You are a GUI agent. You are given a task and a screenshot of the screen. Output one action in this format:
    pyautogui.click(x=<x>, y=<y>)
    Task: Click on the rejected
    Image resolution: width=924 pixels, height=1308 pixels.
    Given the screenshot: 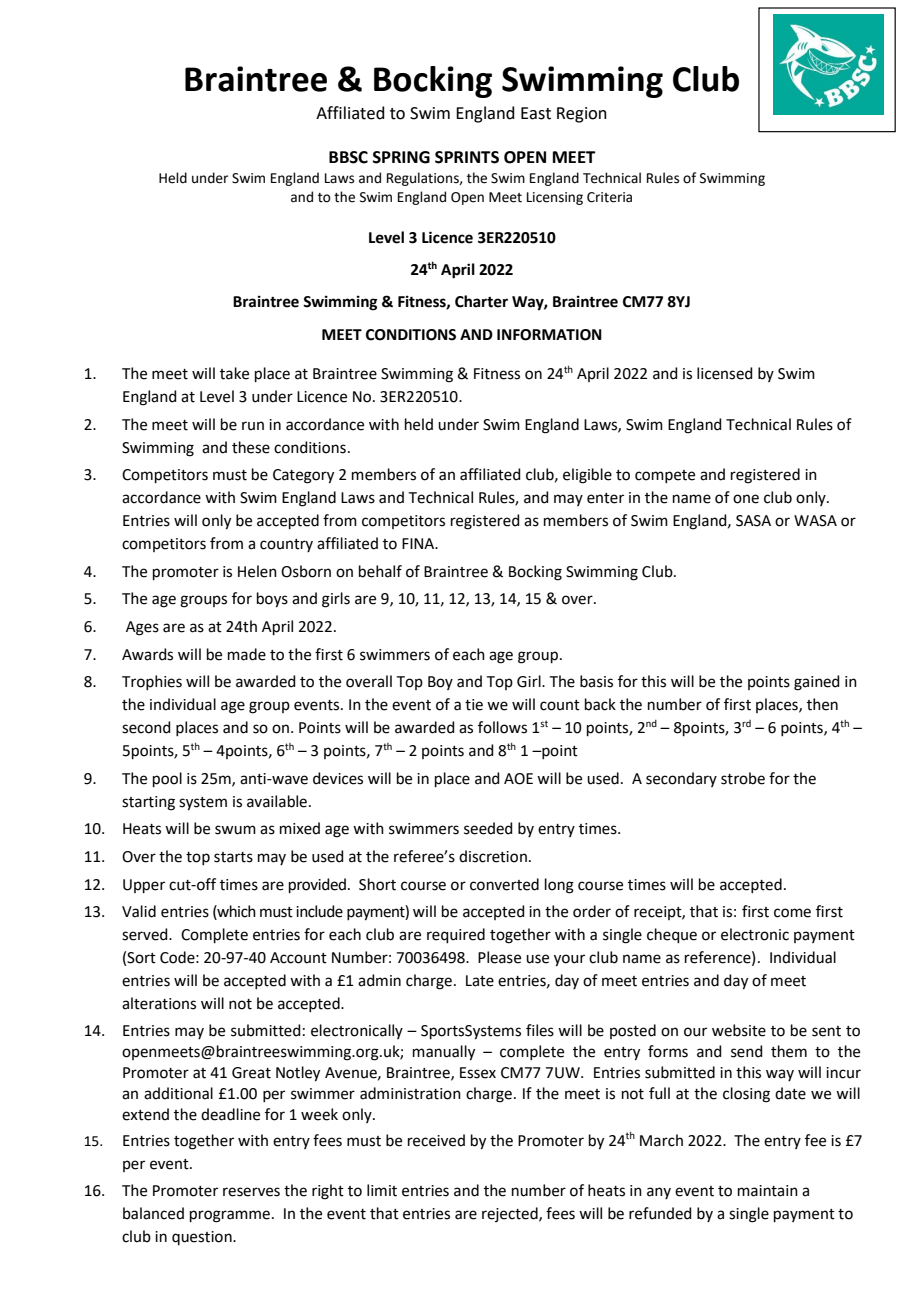 What is the action you would take?
    pyautogui.click(x=511, y=1214)
